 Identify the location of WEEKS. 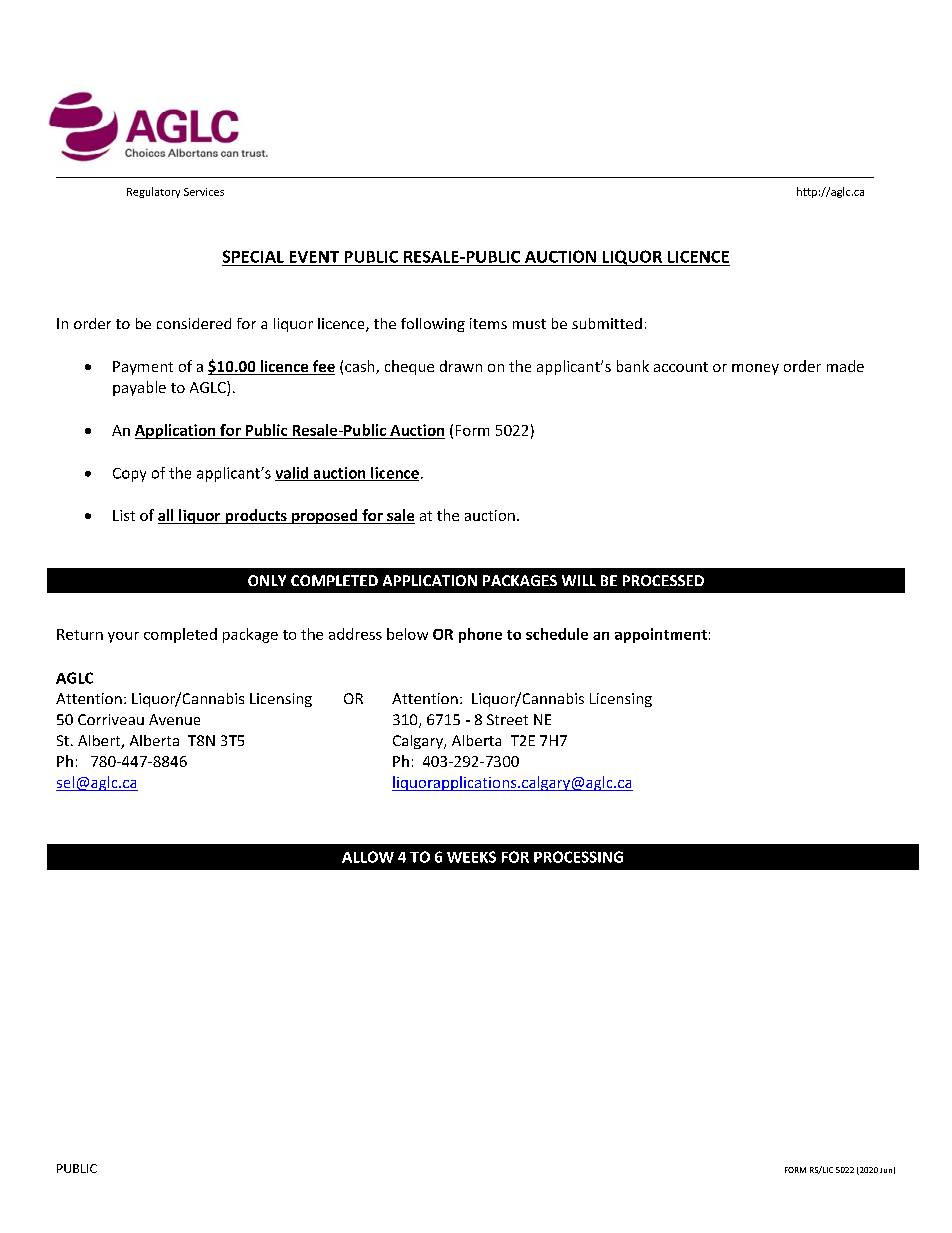
(471, 857).
